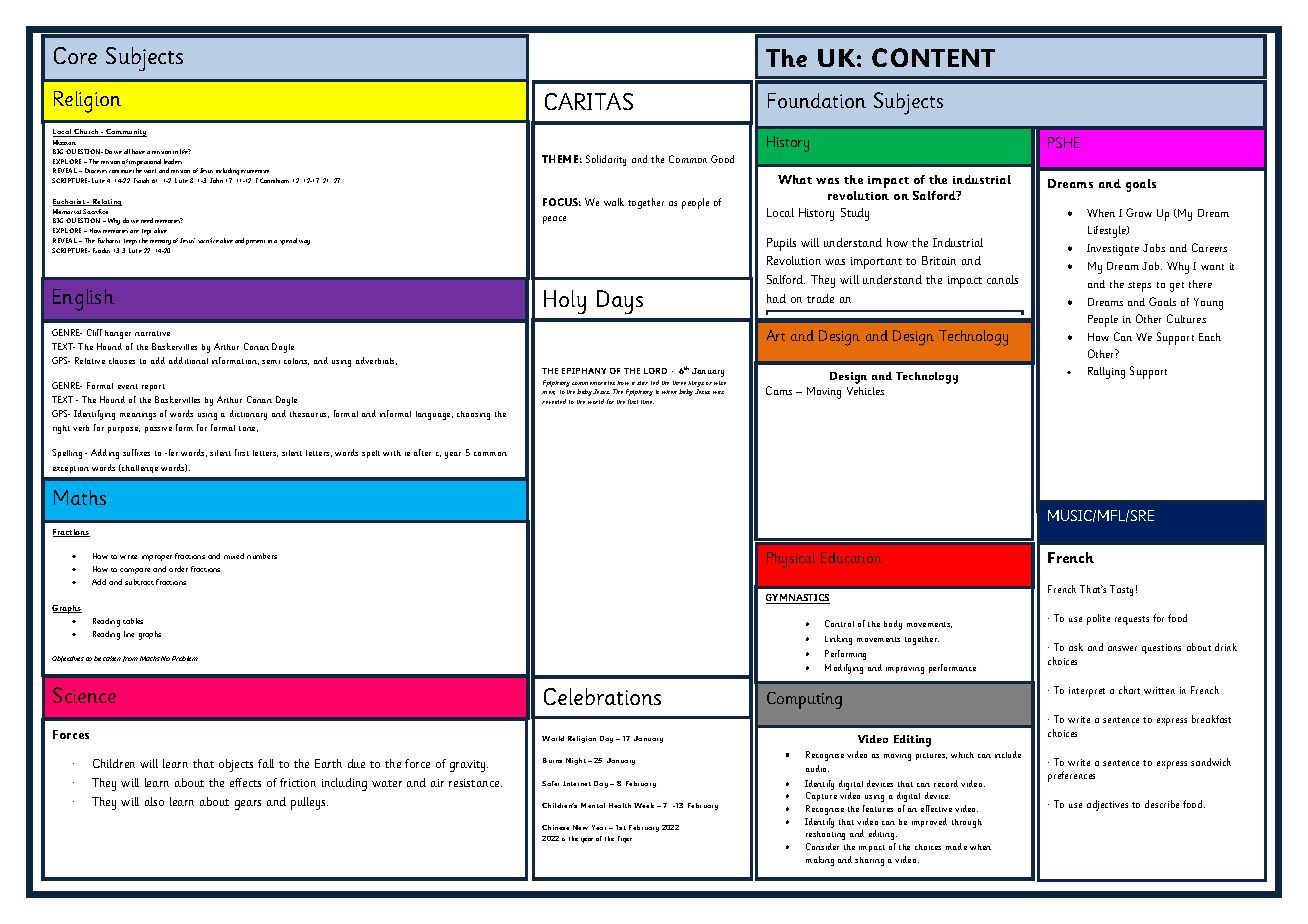 The width and height of the screenshot is (1308, 924). What do you see at coordinates (473, 415) in the screenshot?
I see `choosing` at bounding box center [473, 415].
